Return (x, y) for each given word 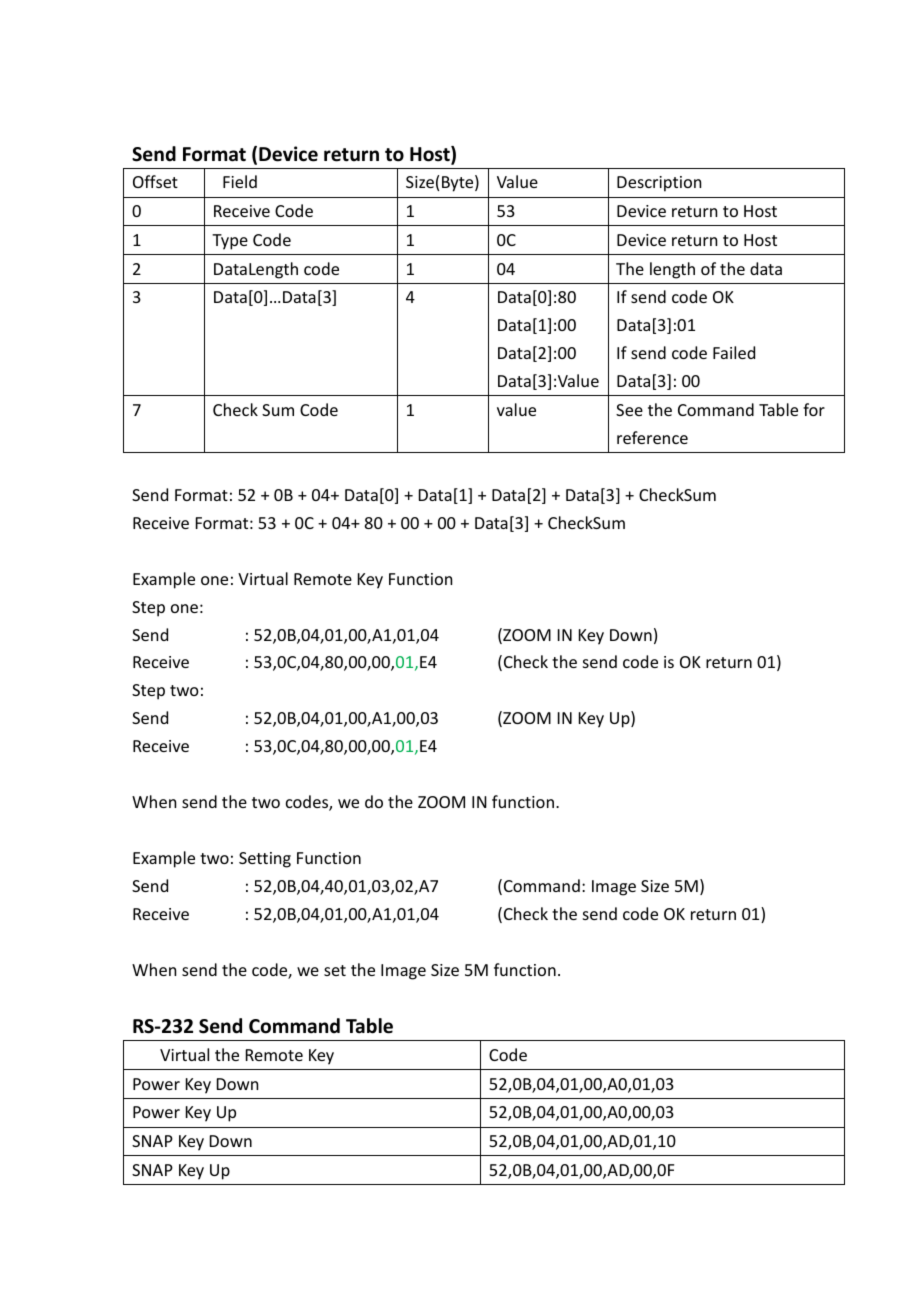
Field (240, 181)
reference (652, 437)
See (629, 410)
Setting (265, 860)
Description (659, 184)
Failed (734, 352)
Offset (155, 181)
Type (230, 242)
